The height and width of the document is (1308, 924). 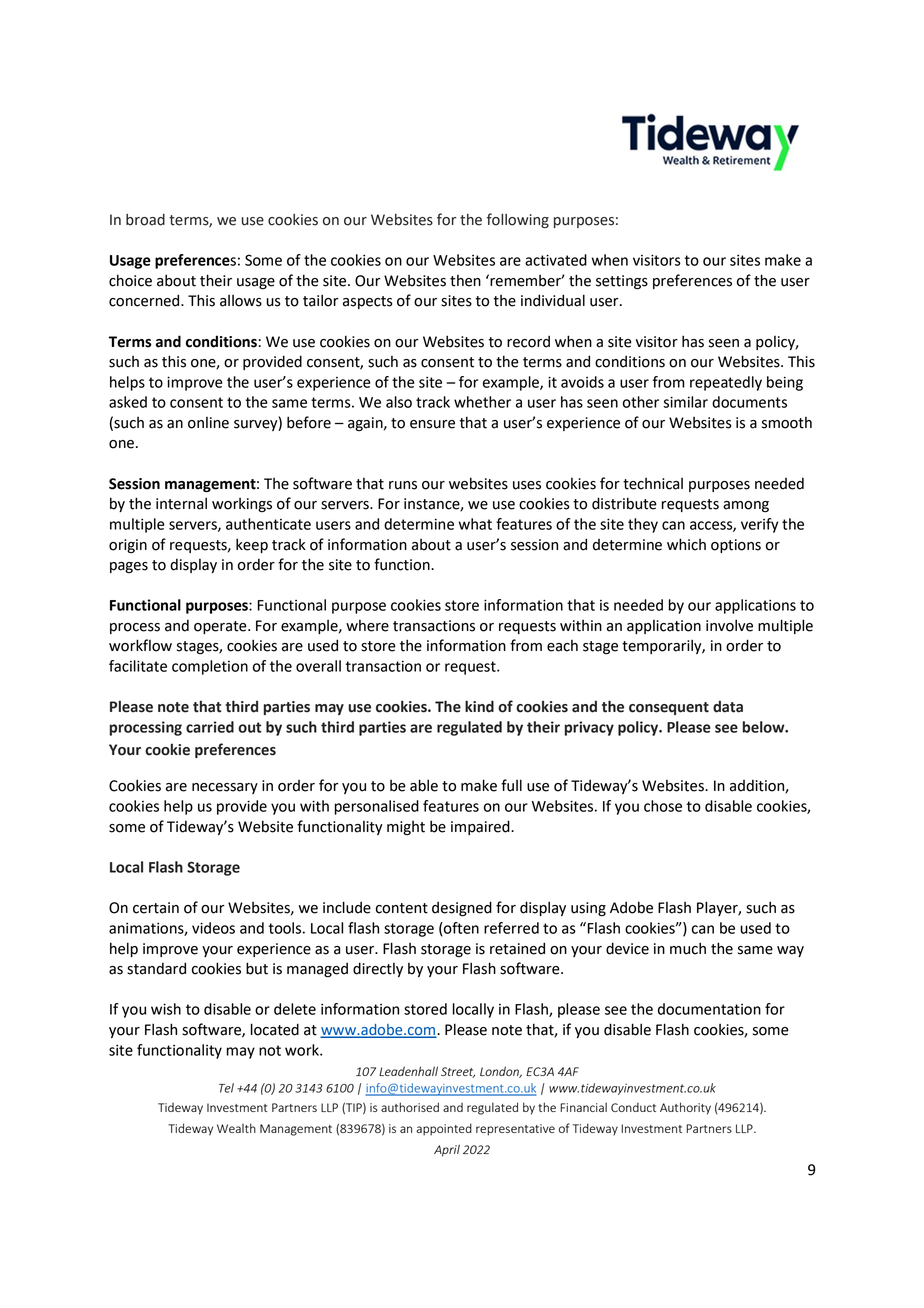 I want to click on broad, so click(x=145, y=220).
